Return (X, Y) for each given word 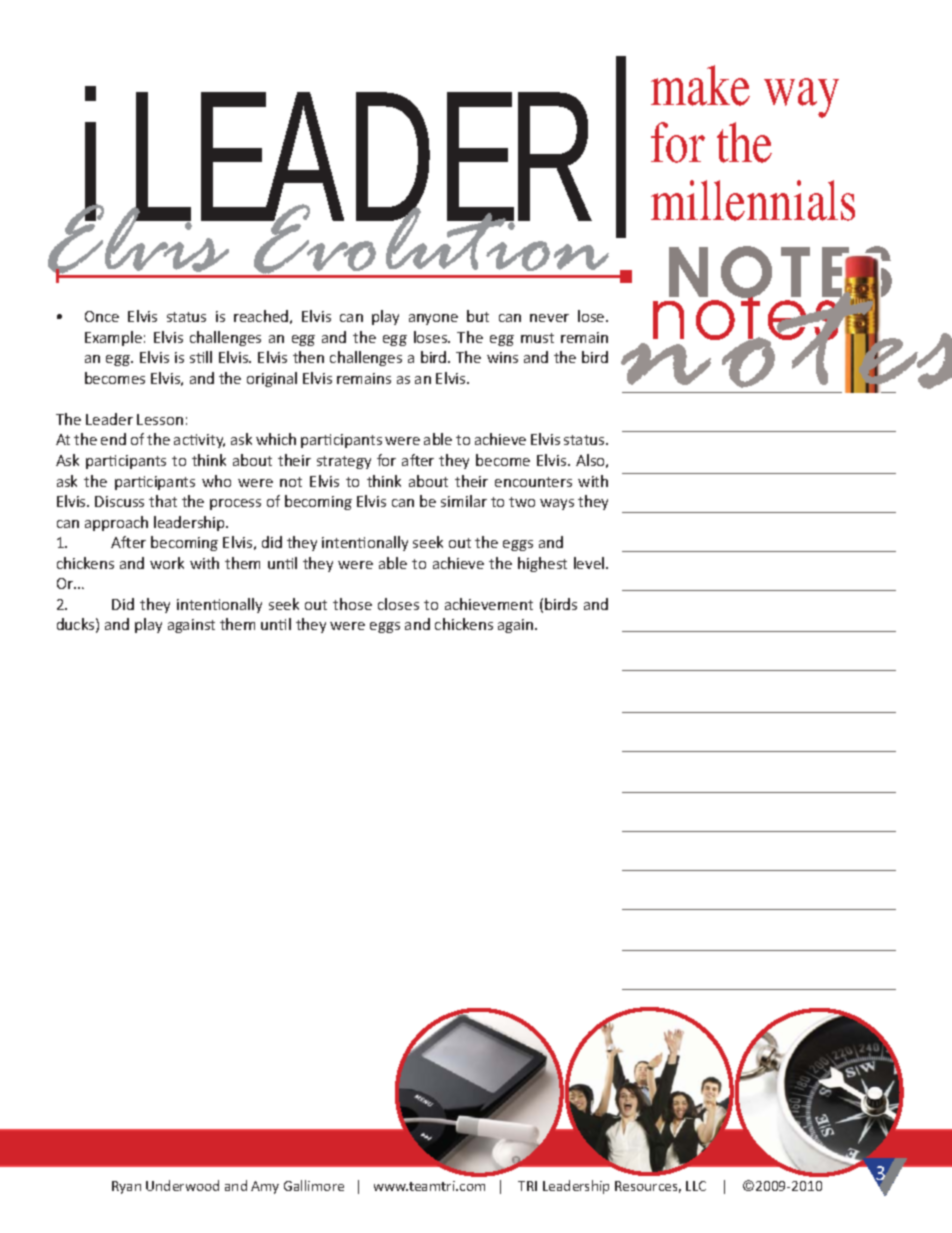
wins (502, 357)
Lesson (160, 419)
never (549, 318)
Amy (265, 1187)
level (590, 563)
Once (102, 316)
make (700, 85)
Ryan (126, 1187)
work (167, 563)
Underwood (182, 1185)
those (352, 604)
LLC (696, 1186)
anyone (433, 319)
